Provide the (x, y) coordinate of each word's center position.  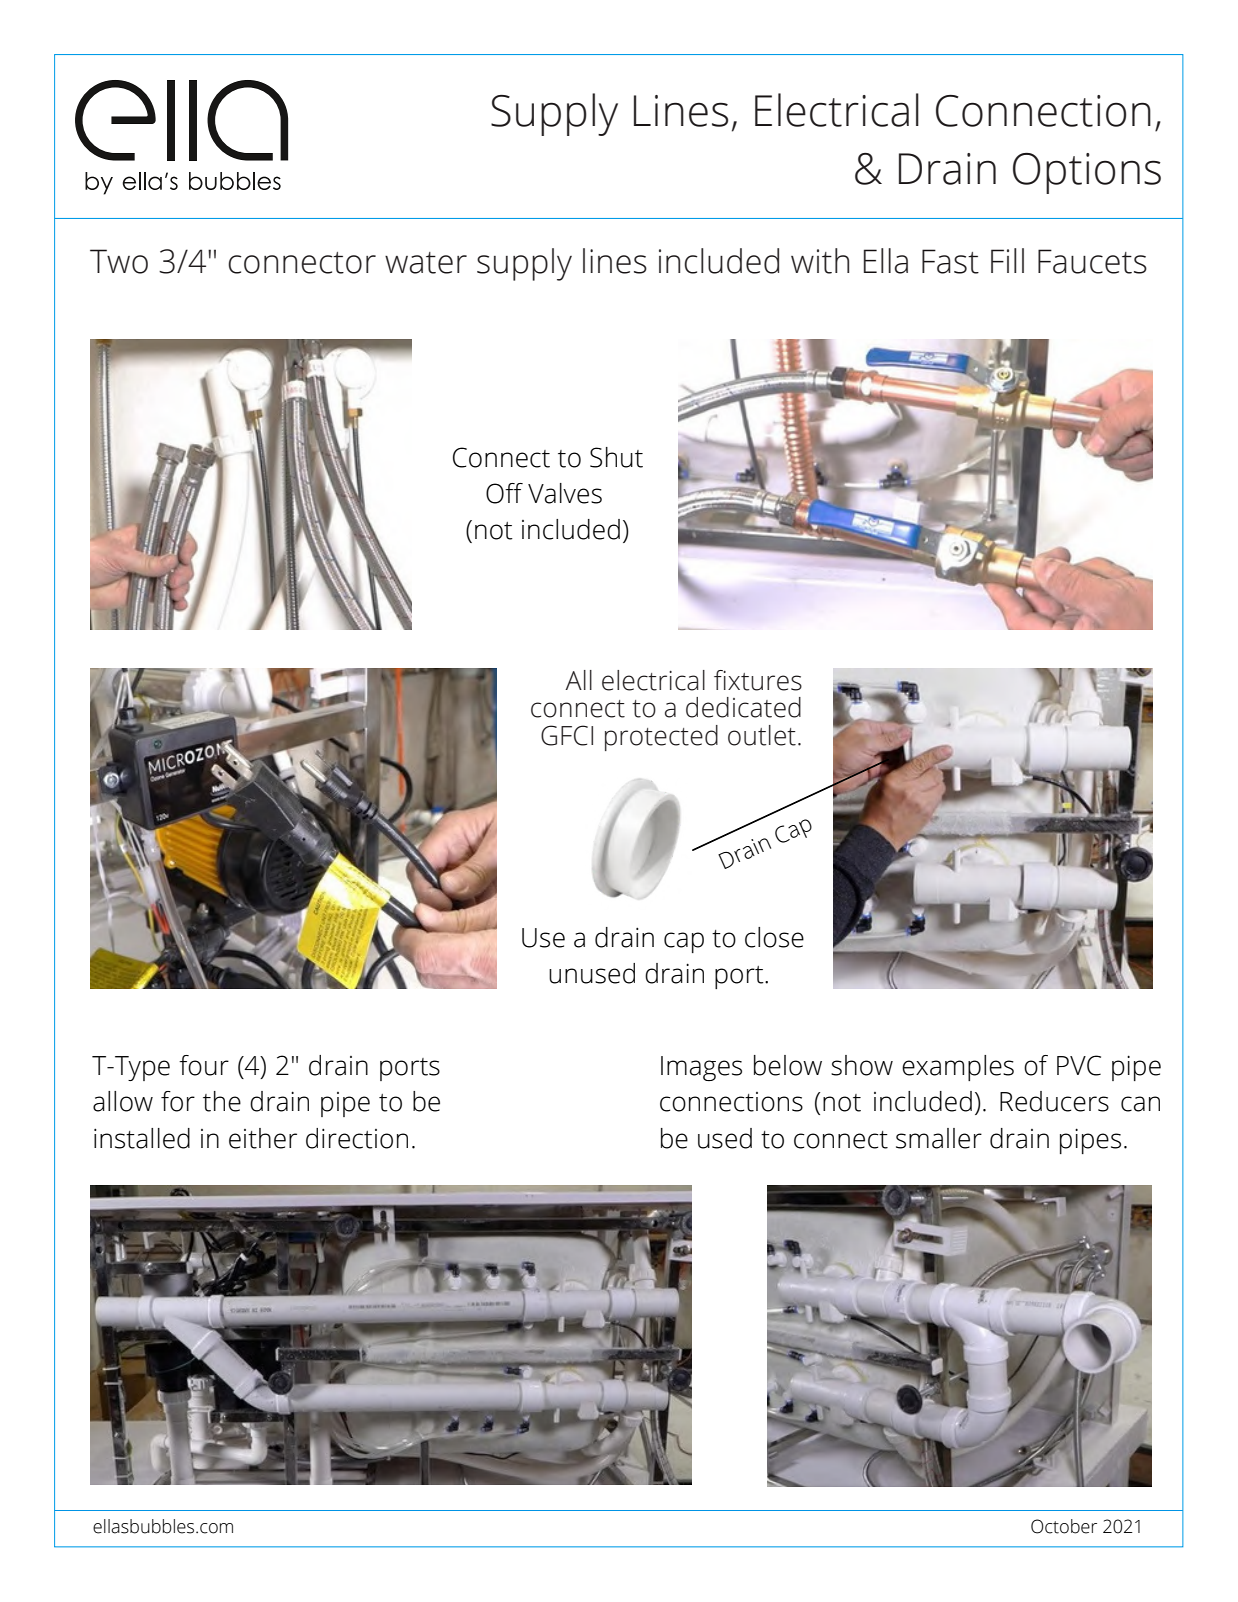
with (820, 261)
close (774, 937)
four (204, 1065)
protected (661, 738)
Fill (1007, 260)
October (1064, 1526)
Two (119, 261)
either (263, 1138)
